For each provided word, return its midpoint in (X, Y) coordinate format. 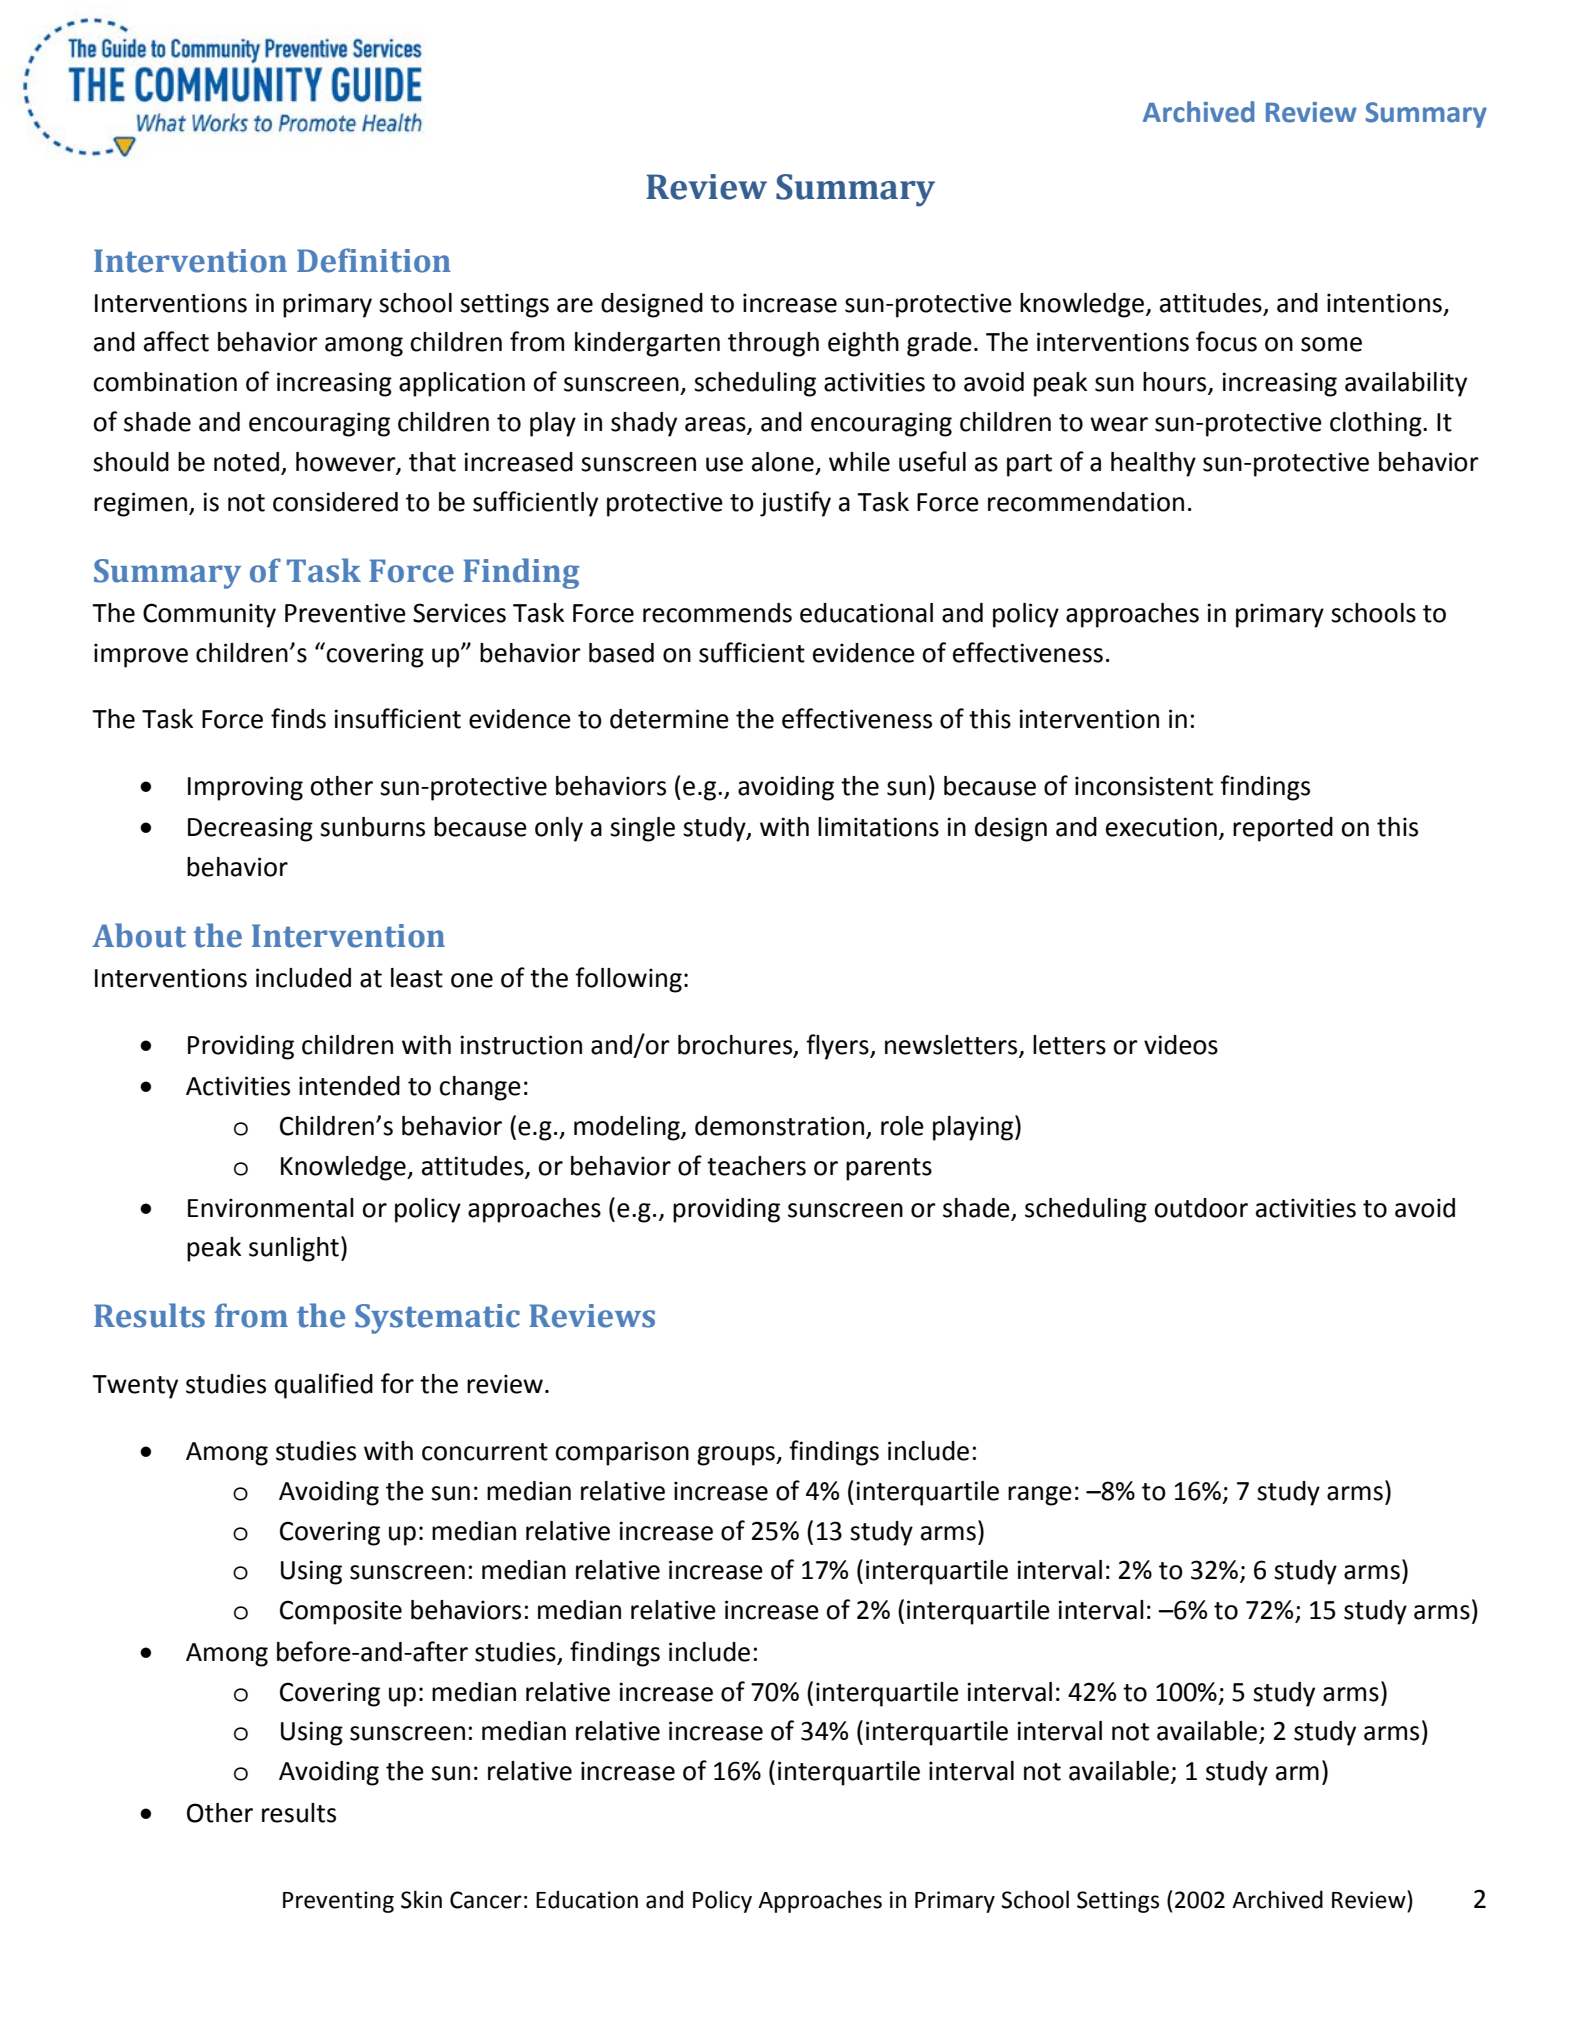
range (1040, 1496)
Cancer (486, 1900)
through (773, 344)
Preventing (338, 1902)
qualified (324, 1386)
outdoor (1201, 1208)
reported (1283, 829)
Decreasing (250, 829)
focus (1226, 341)
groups (737, 1456)
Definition (374, 260)
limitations (878, 827)
